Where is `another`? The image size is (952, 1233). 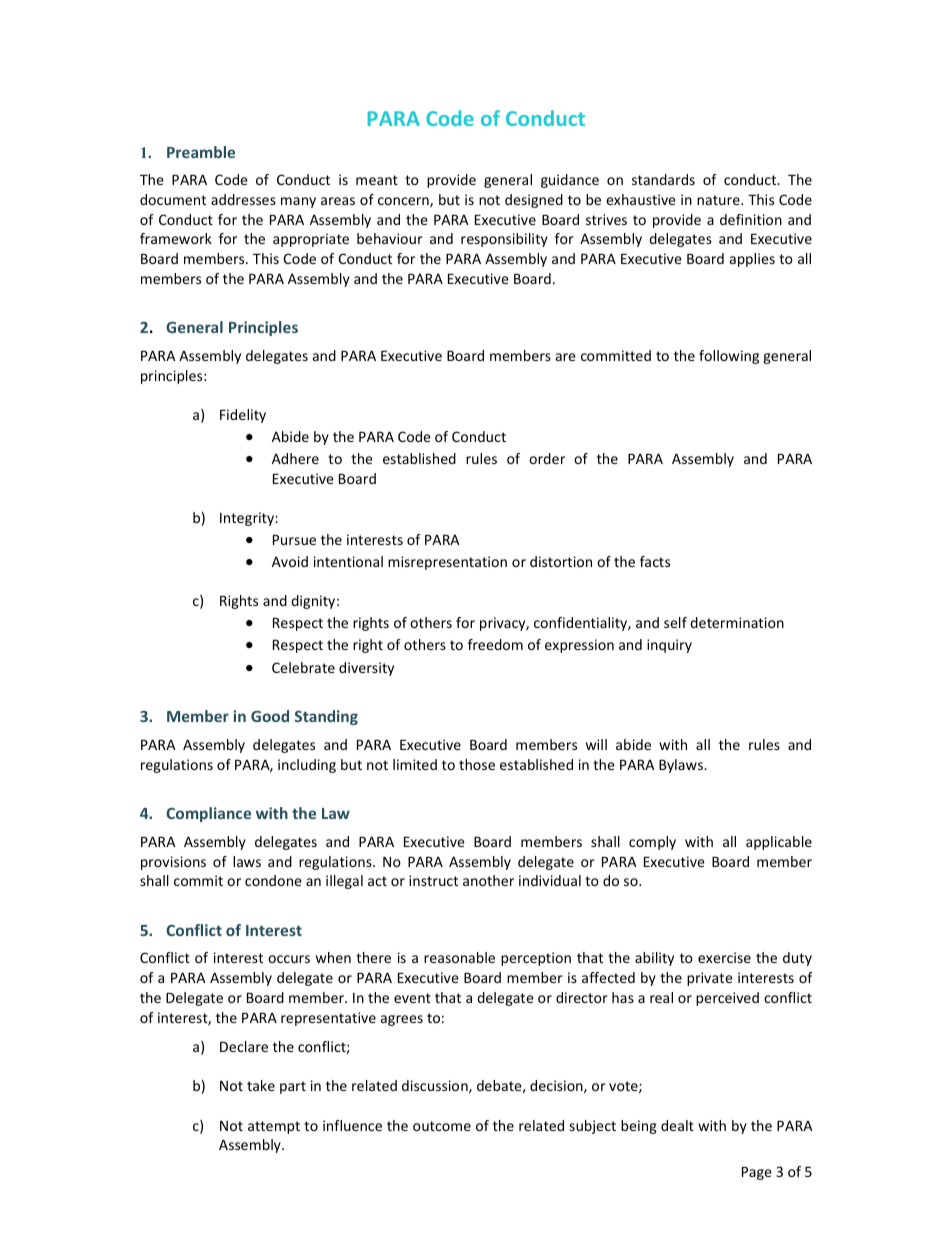 another is located at coordinates (488, 880).
